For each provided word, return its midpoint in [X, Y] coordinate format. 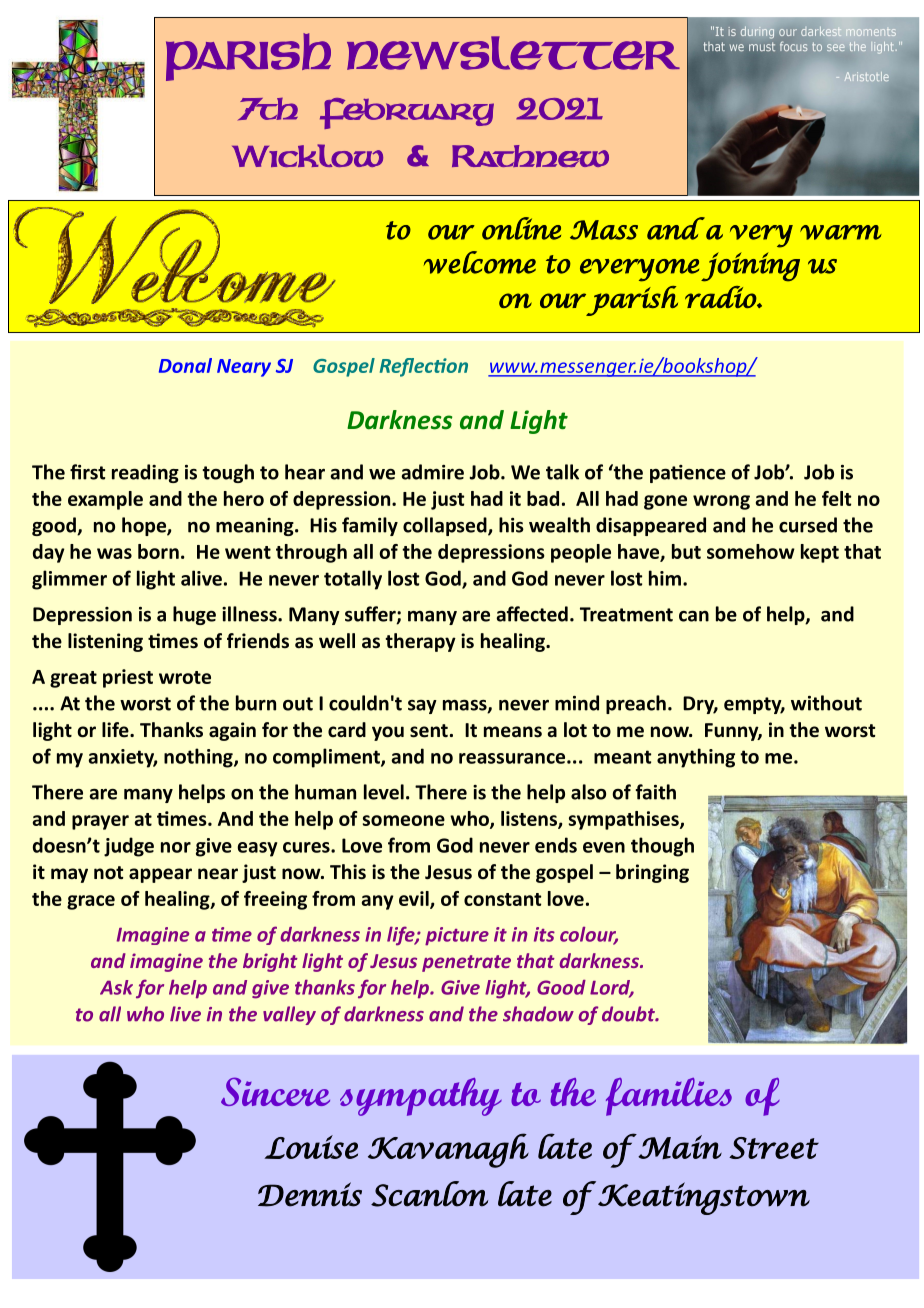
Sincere [275, 1091]
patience [688, 474]
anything [696, 758]
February [407, 113]
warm [841, 232]
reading [145, 473]
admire [432, 472]
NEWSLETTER [513, 53]
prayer [100, 822]
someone [404, 820]
